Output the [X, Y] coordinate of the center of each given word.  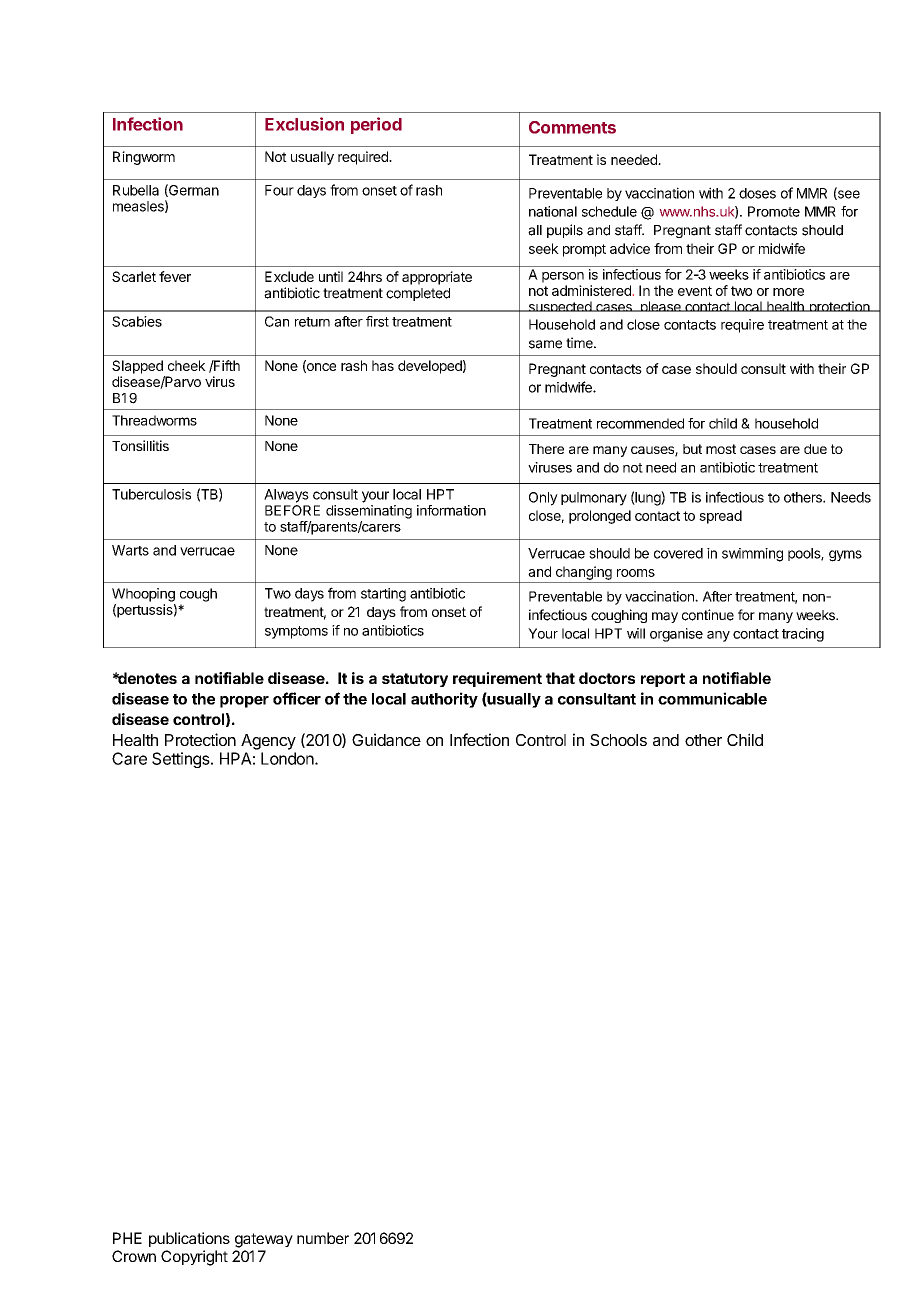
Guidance [386, 739]
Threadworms [154, 420]
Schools [618, 740]
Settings [182, 760]
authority [444, 700]
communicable [712, 698]
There [546, 449]
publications [189, 1239]
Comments [572, 127]
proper [244, 702]
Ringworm [144, 158]
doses [757, 193]
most [721, 449]
